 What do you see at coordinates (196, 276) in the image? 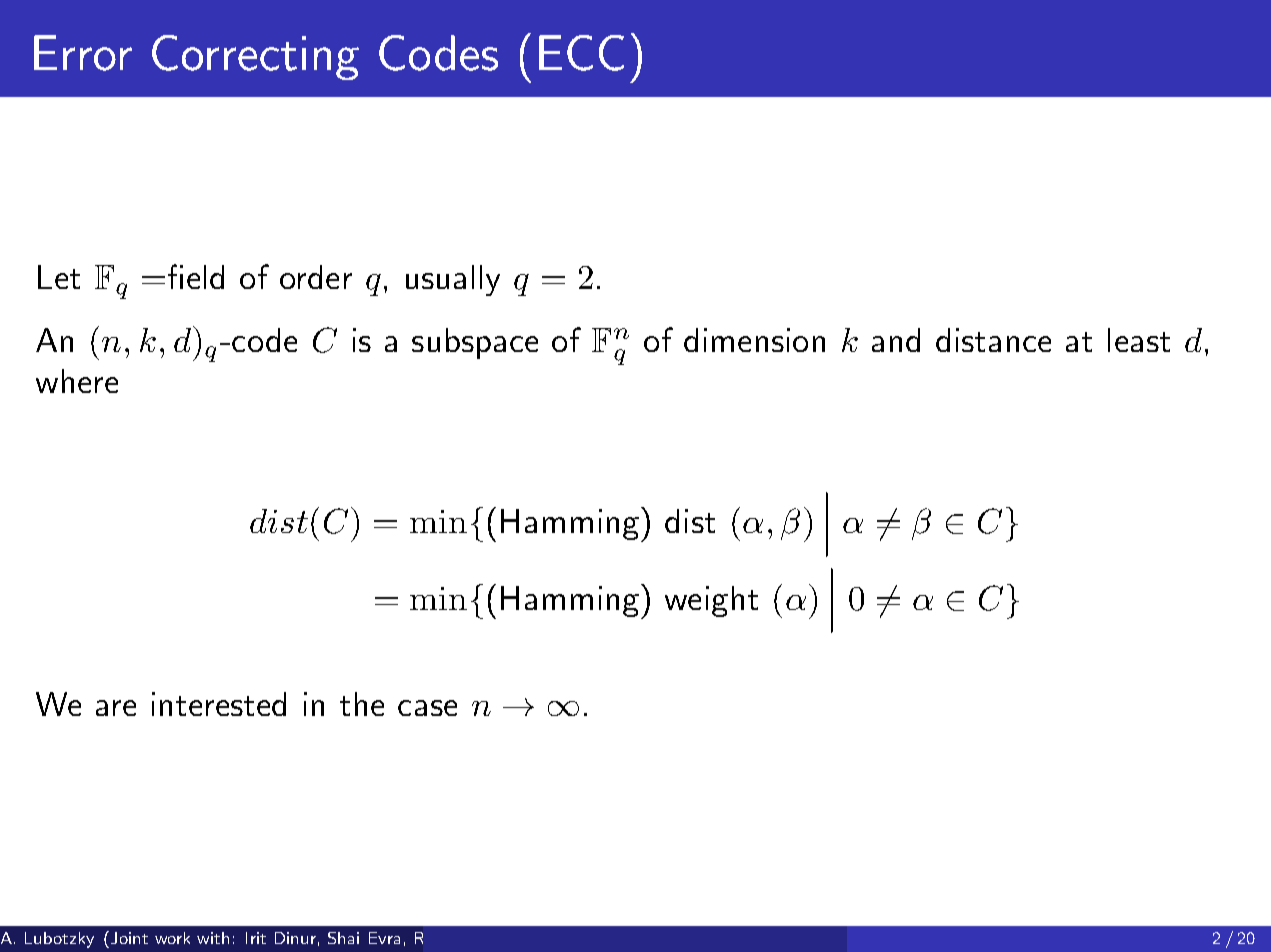
I see `field` at bounding box center [196, 276].
